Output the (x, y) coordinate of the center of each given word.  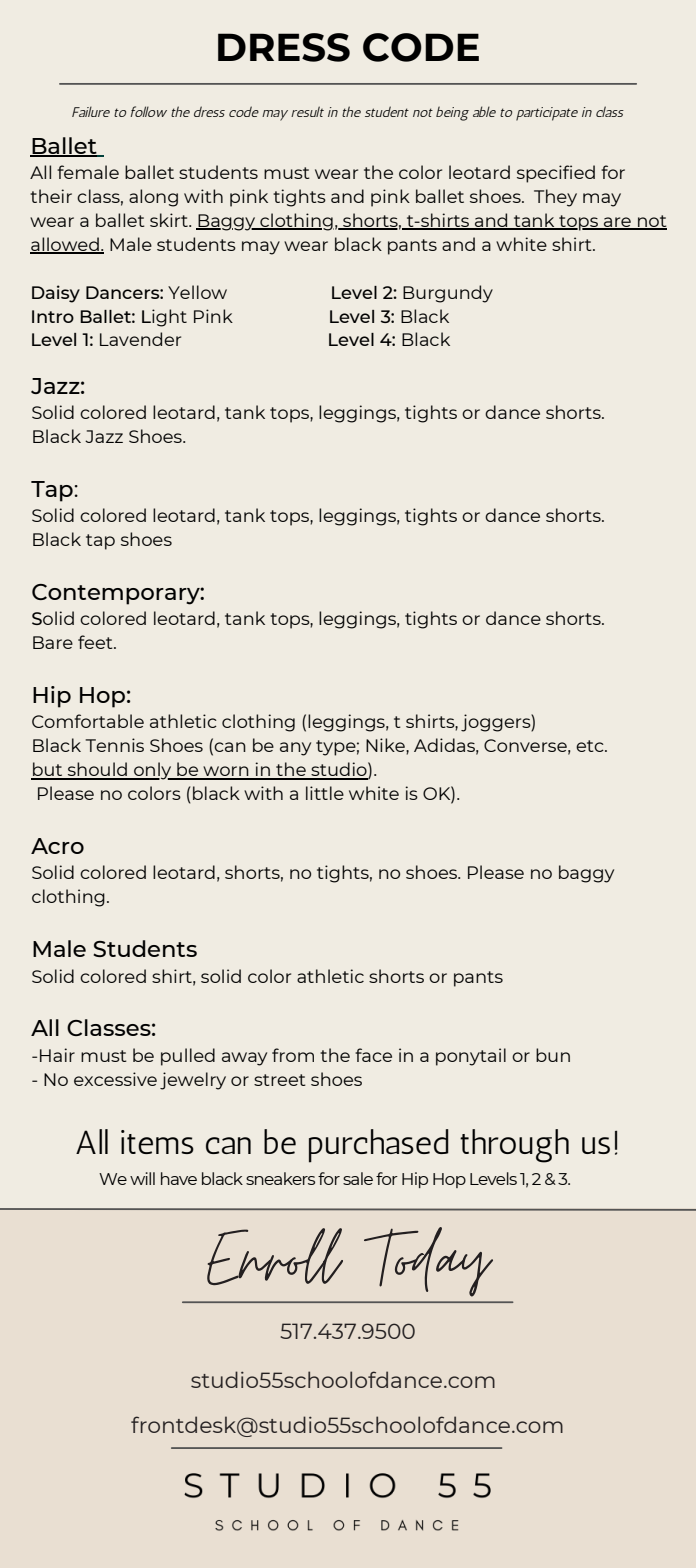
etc (591, 746)
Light (164, 318)
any (295, 749)
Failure (91, 111)
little (325, 793)
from (293, 1055)
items (157, 1142)
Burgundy (448, 294)
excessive (115, 1079)
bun (553, 1055)
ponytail (471, 1057)
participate (547, 114)
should (97, 770)
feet (96, 642)
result (307, 111)
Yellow (197, 292)
